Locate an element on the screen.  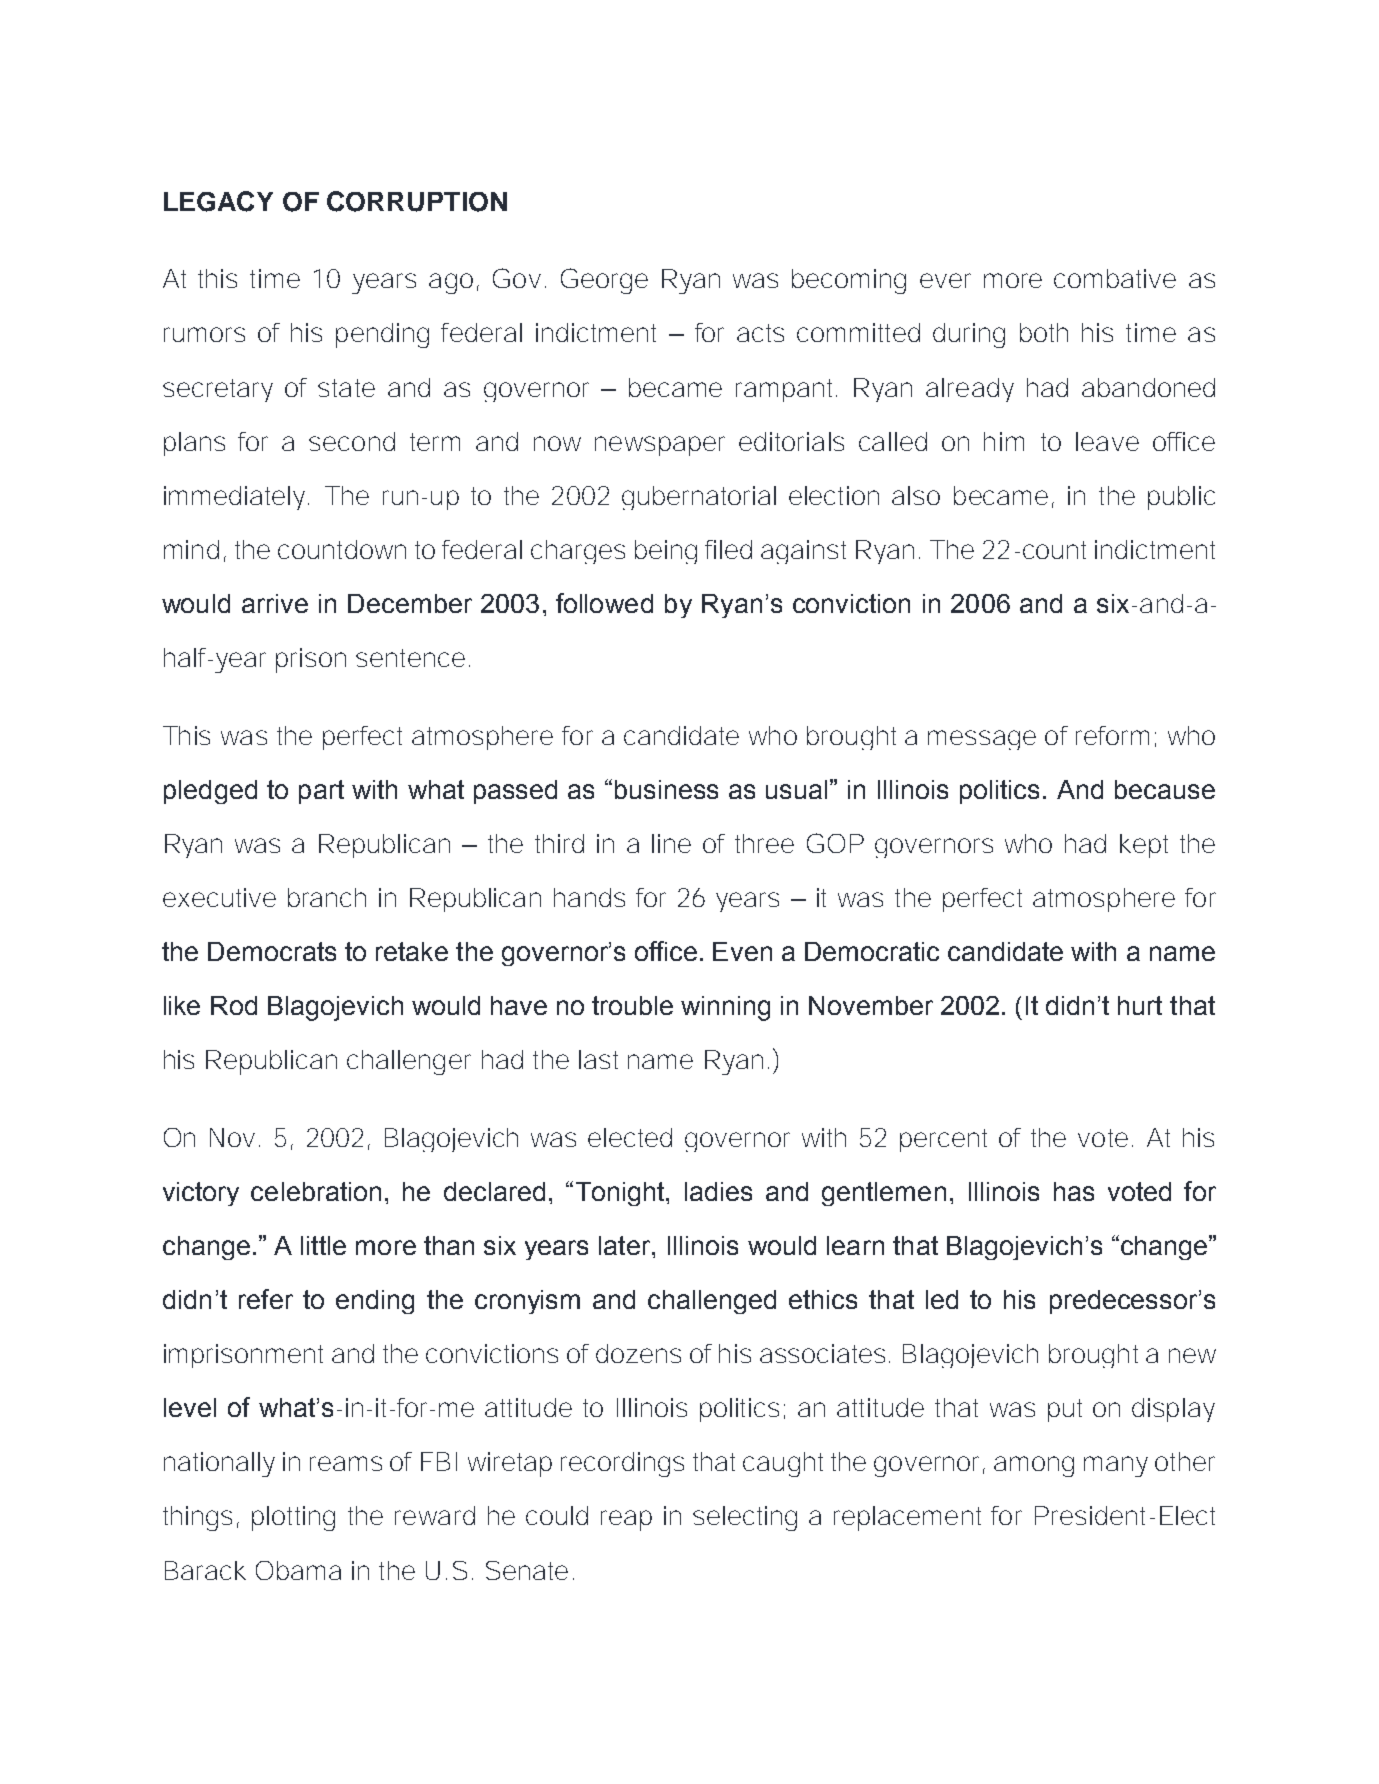
challenger is located at coordinates (409, 1062).
